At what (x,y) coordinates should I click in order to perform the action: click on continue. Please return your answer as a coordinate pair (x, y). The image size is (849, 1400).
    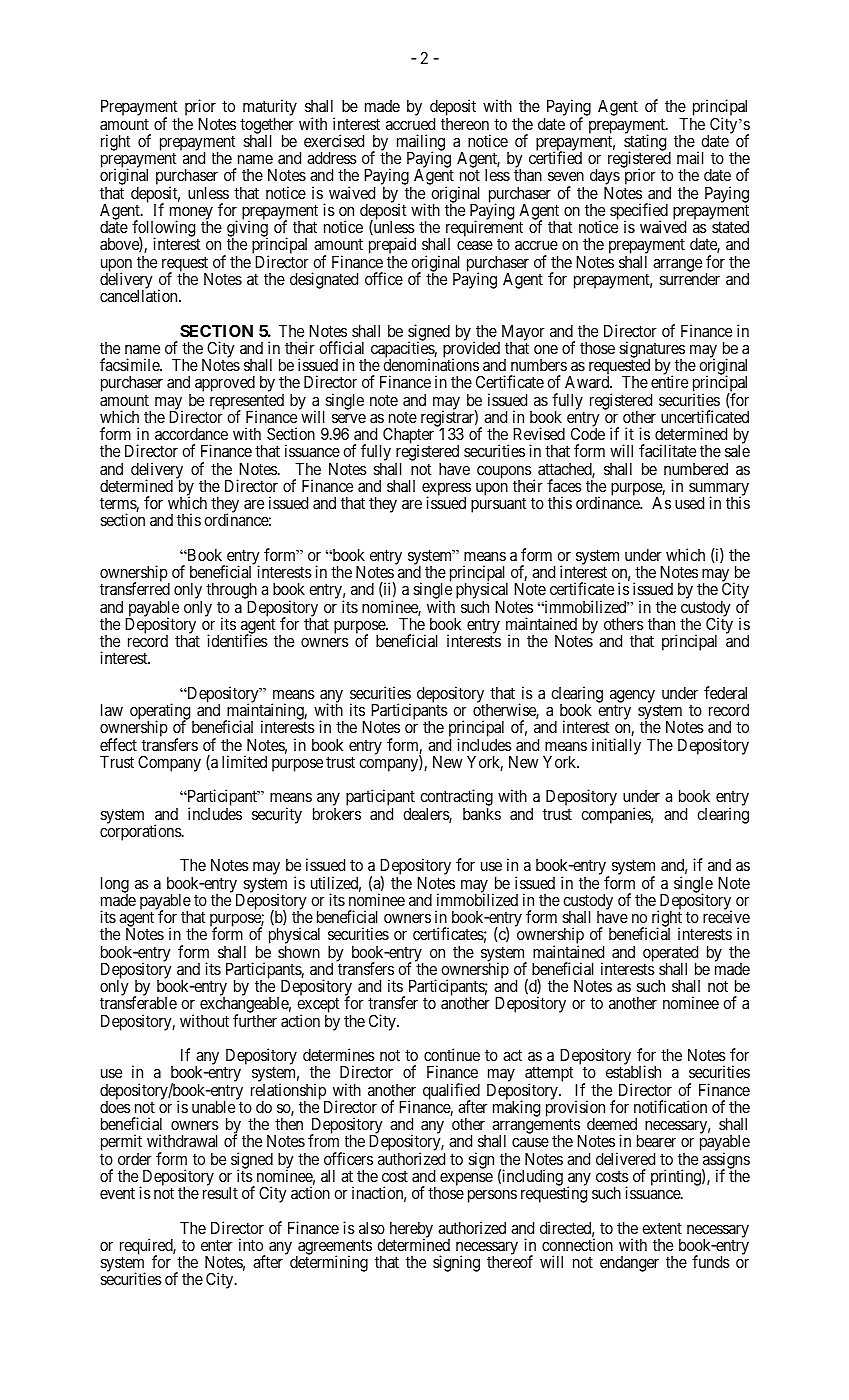
    Looking at the image, I should click on (452, 1054).
